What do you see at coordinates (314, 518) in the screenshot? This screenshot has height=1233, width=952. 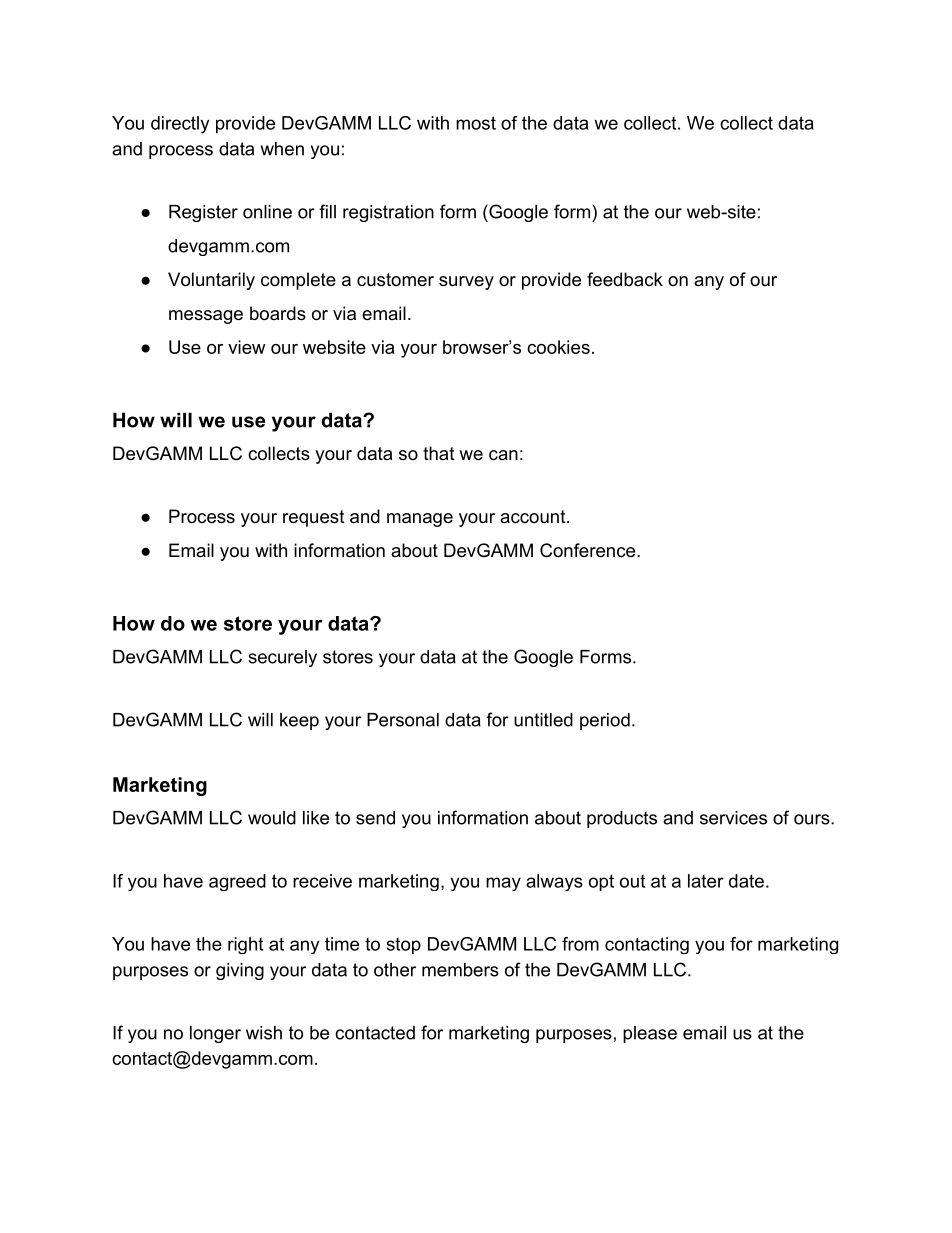 I see `request` at bounding box center [314, 518].
